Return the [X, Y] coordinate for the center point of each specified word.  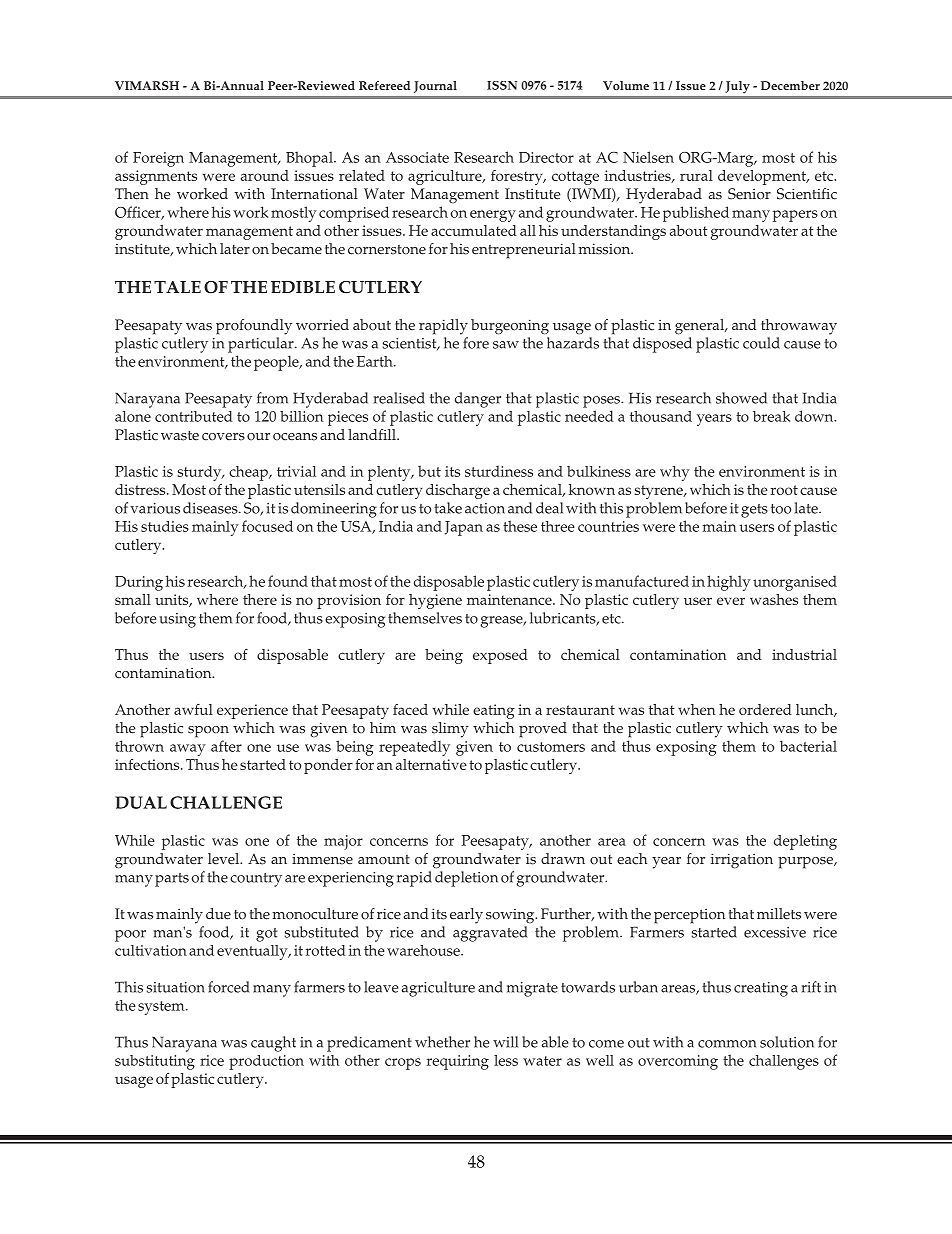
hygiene [435, 601]
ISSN [502, 85]
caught [273, 1044]
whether [442, 1042]
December [790, 85]
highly [729, 583]
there [260, 599]
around [265, 175]
